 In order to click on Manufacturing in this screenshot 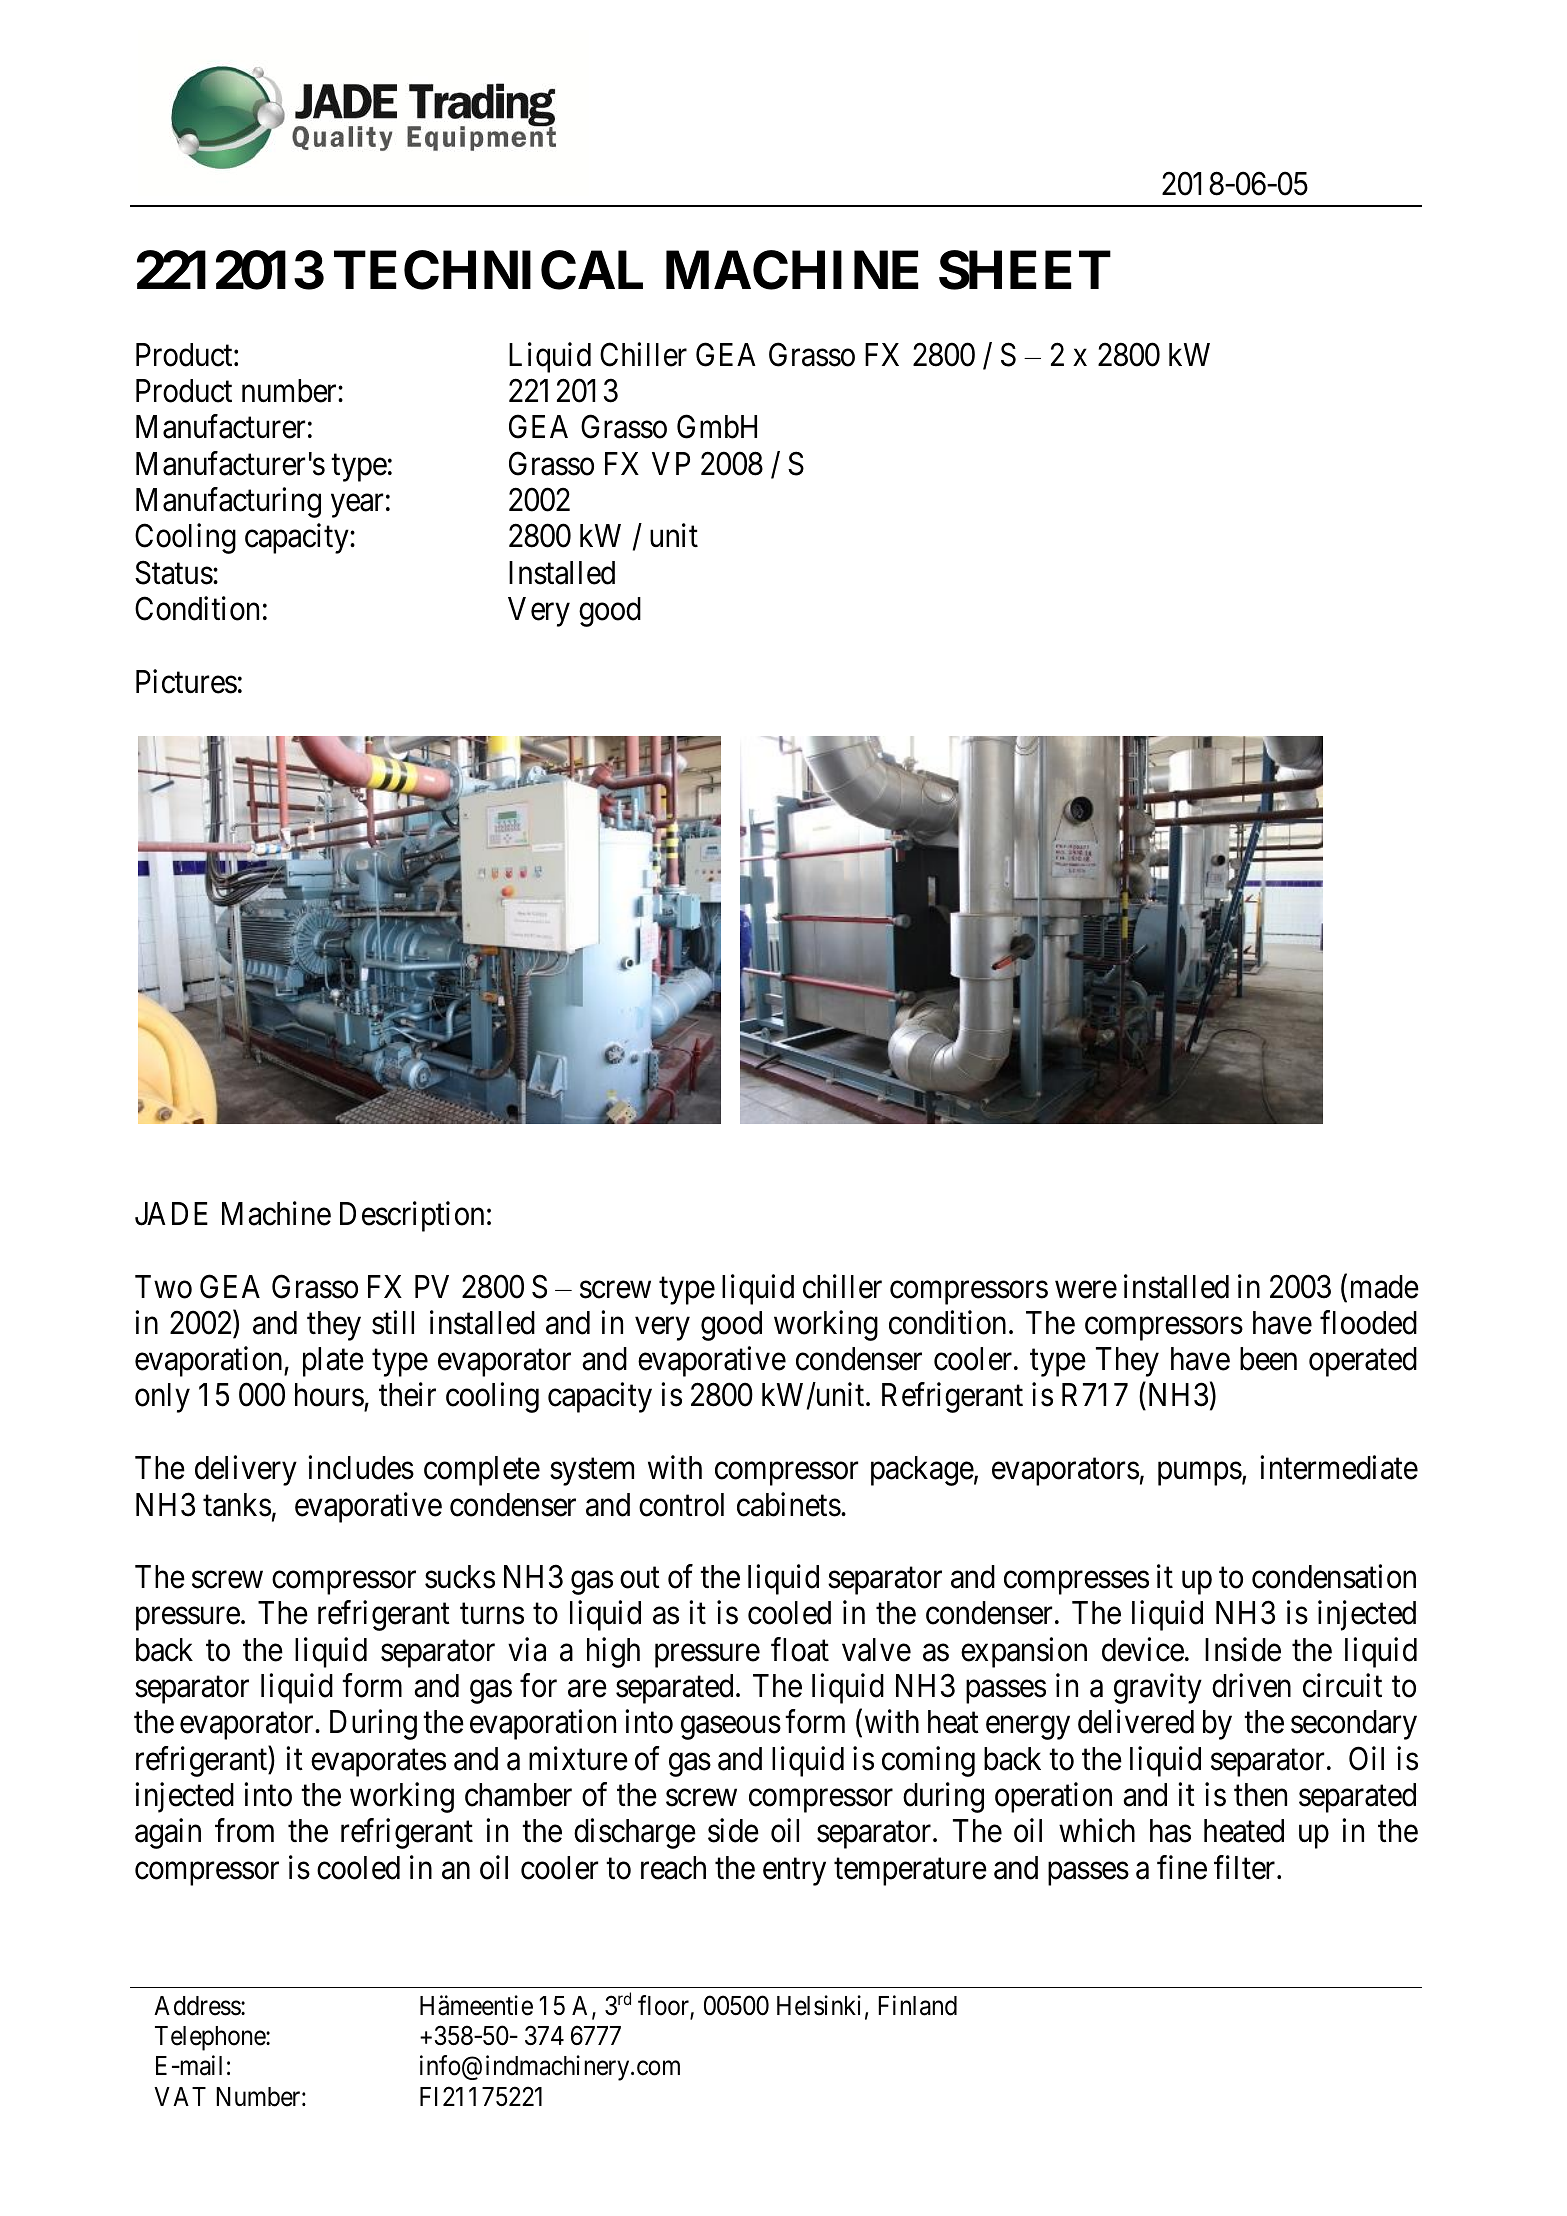, I will do `click(228, 502)`.
